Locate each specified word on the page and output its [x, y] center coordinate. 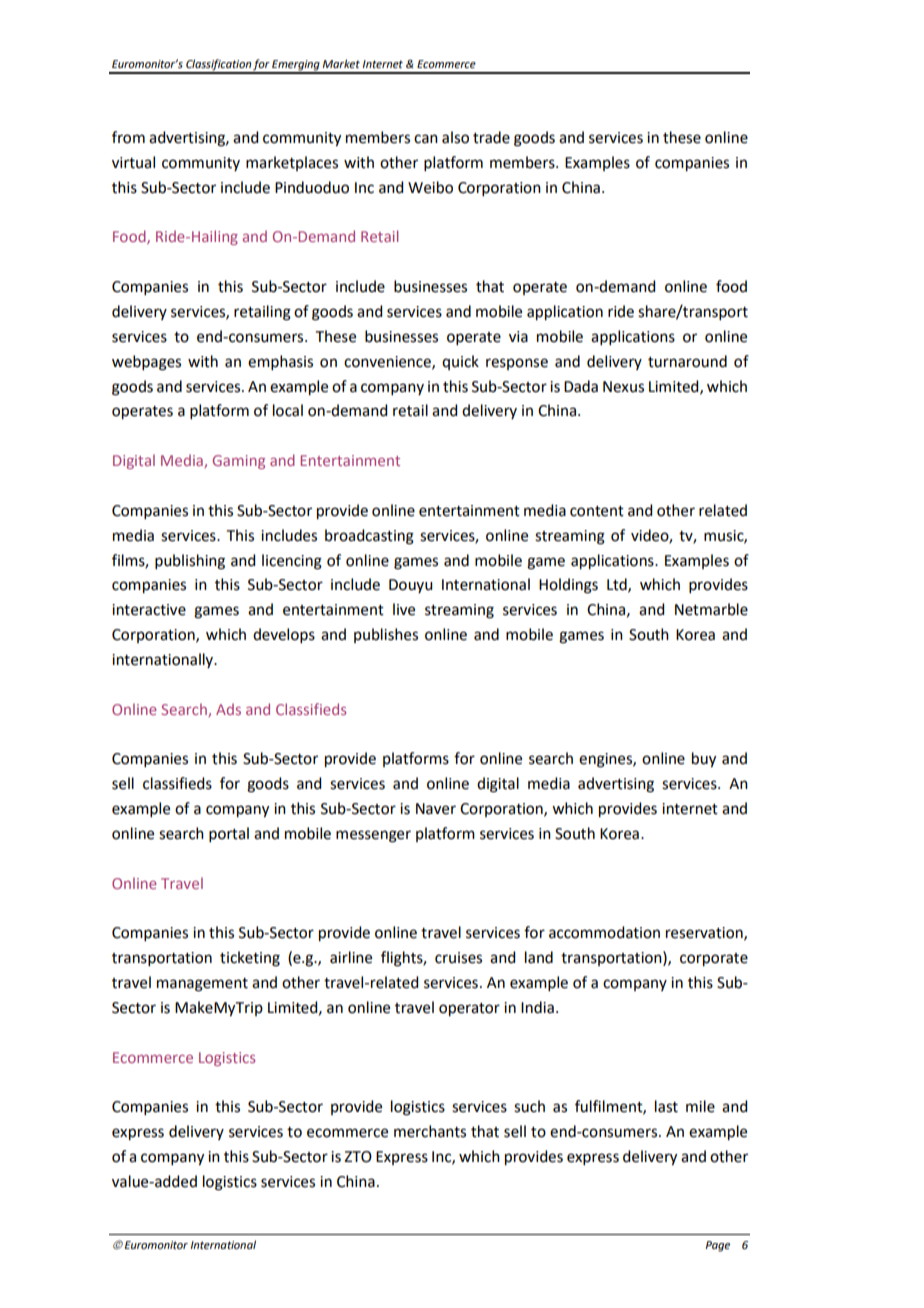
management [202, 985]
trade [491, 137]
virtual [133, 162]
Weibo [430, 187]
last [666, 1106]
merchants [430, 1131]
